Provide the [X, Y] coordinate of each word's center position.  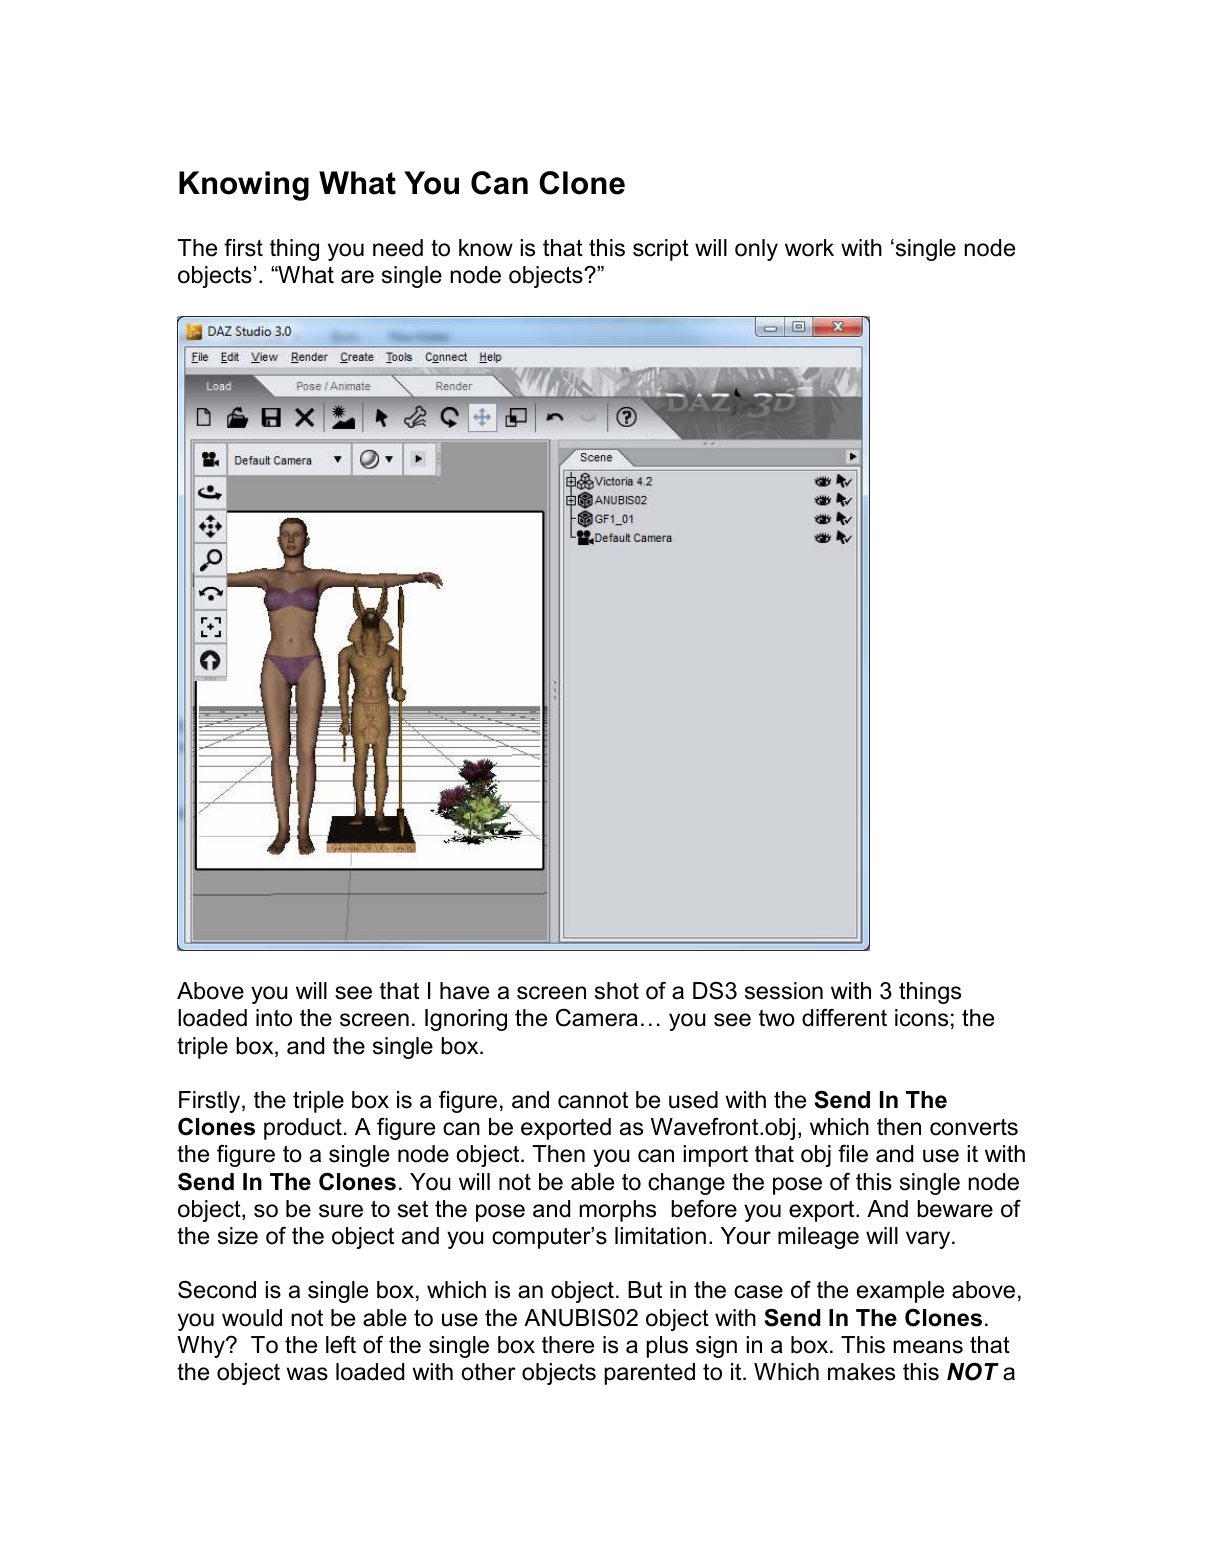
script [661, 250]
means [928, 1347]
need [398, 248]
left [341, 1345]
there [568, 1345]
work [809, 248]
